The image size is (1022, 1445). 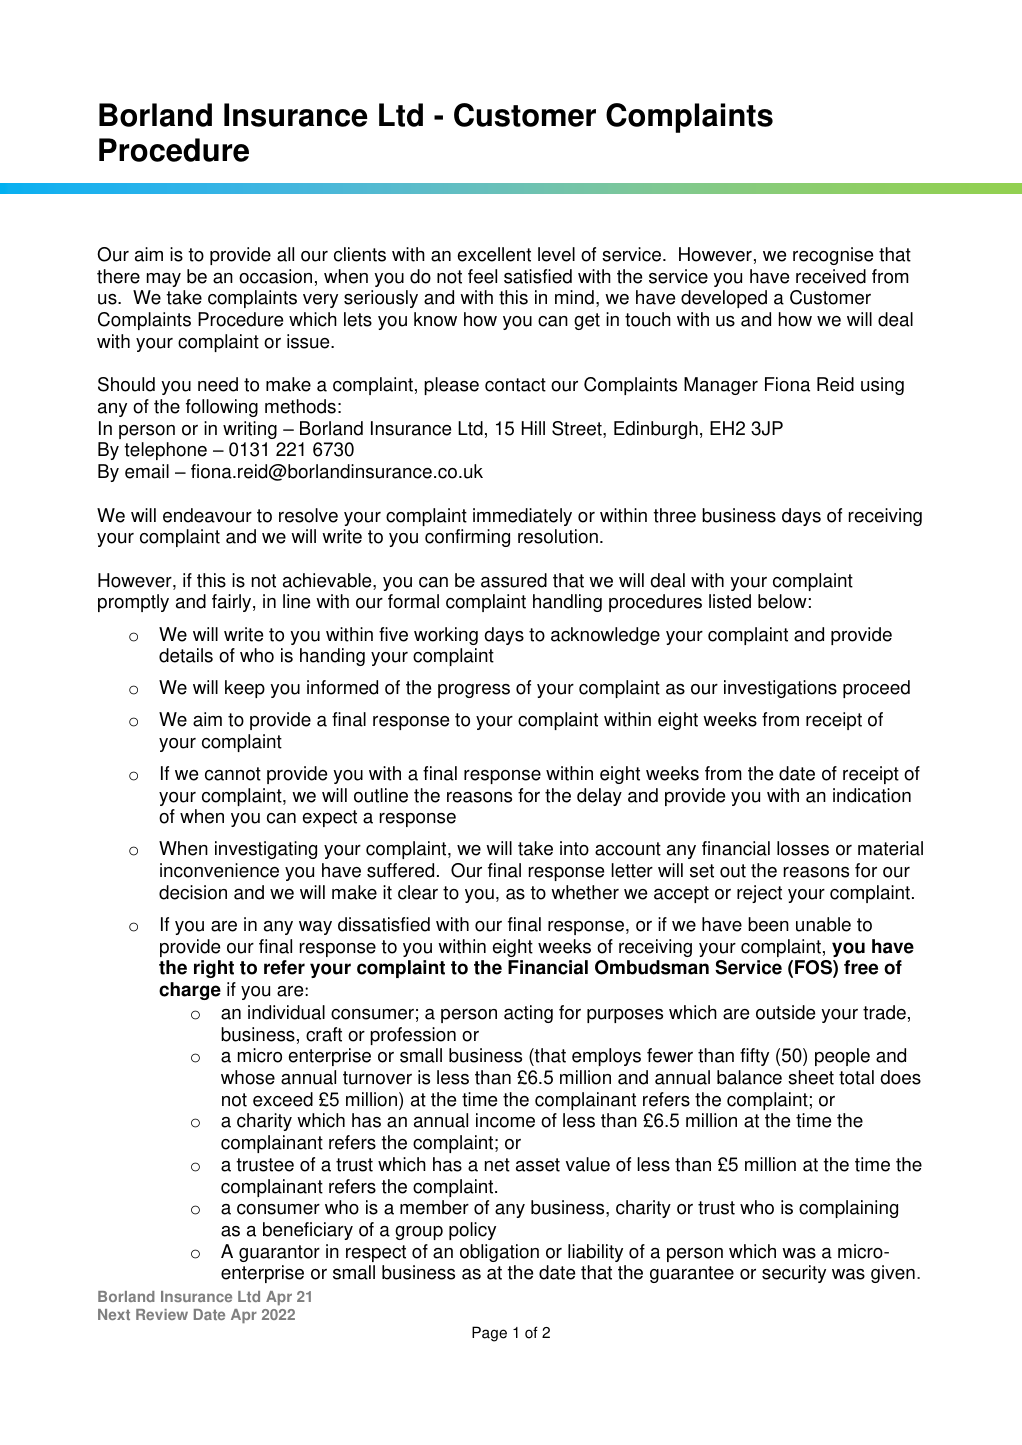 I want to click on delay, so click(x=599, y=797).
